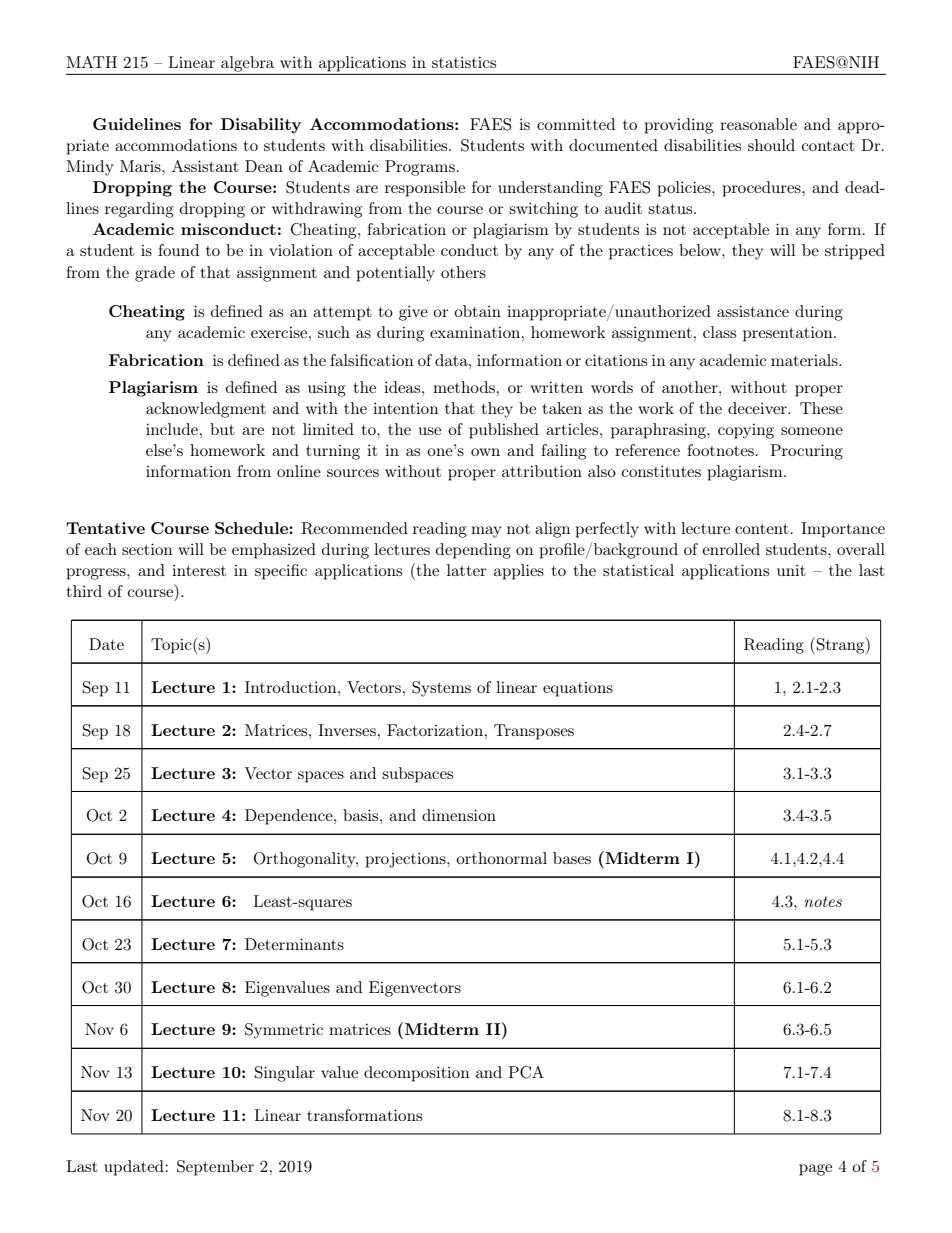  What do you see at coordinates (290, 817) in the screenshot?
I see `Dependence` at bounding box center [290, 817].
